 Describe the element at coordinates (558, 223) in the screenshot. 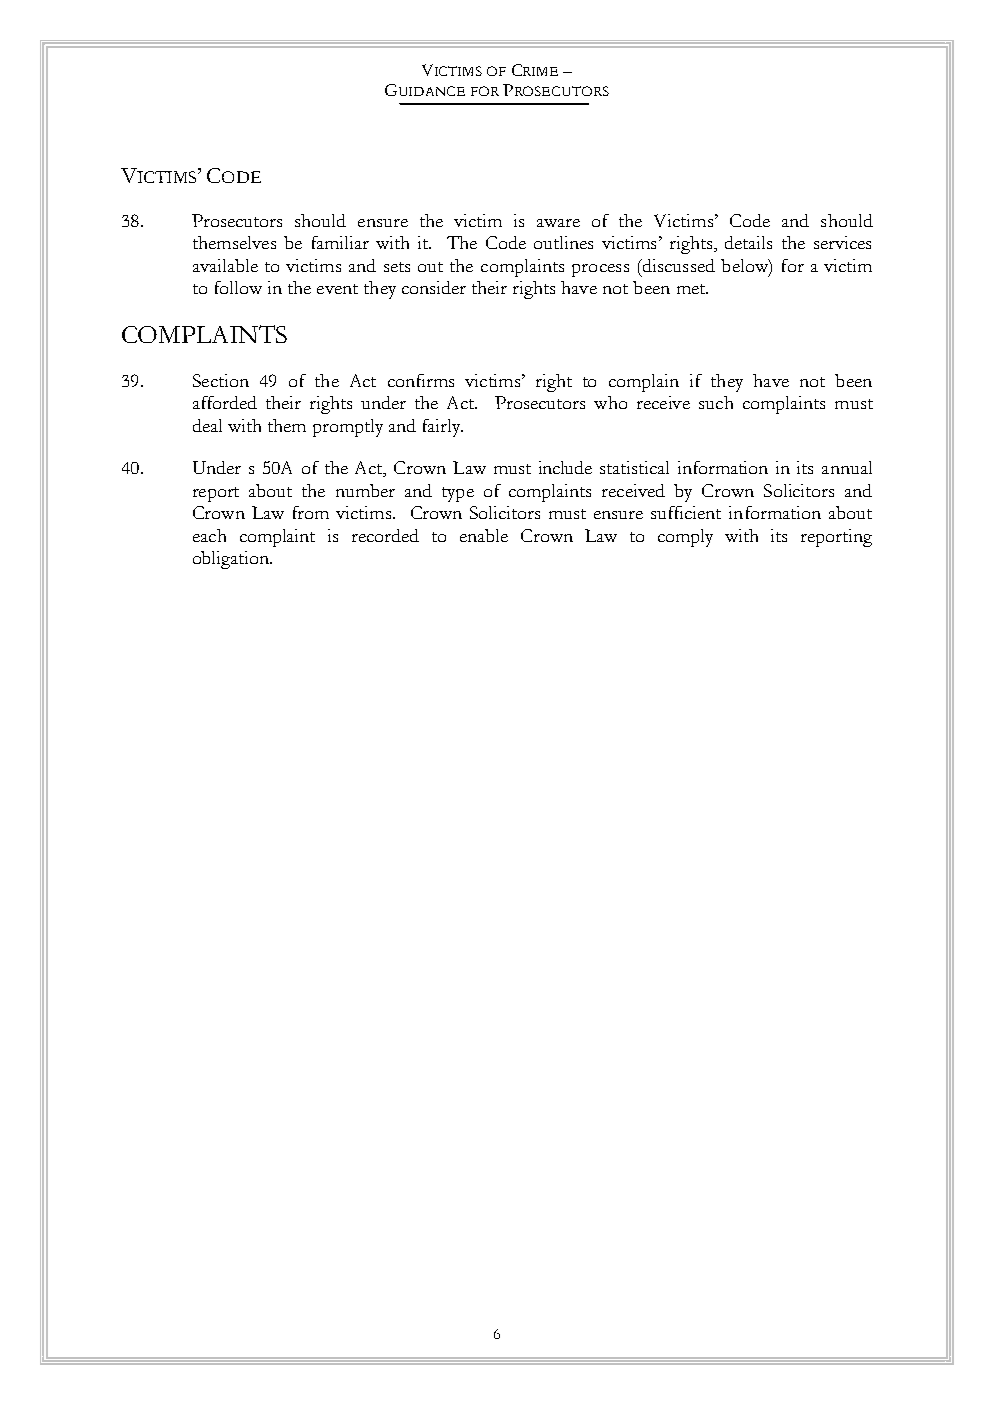

I see `aware` at that location.
